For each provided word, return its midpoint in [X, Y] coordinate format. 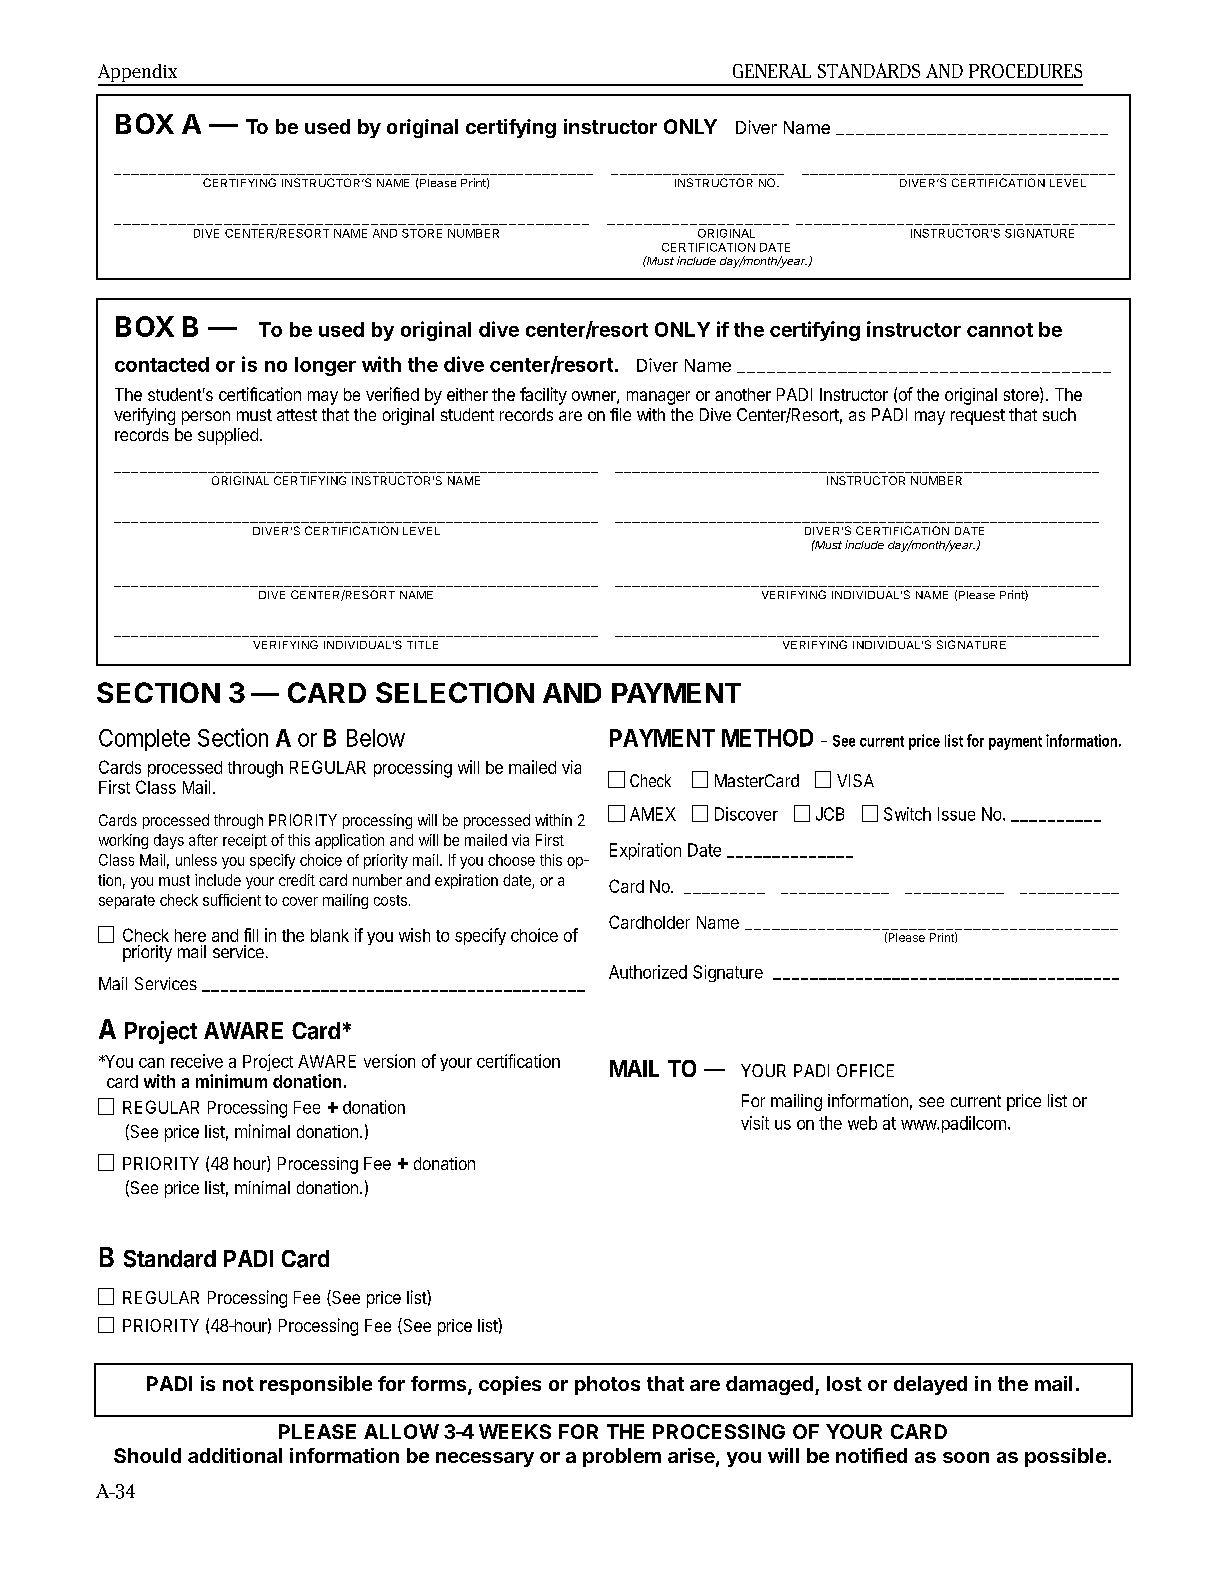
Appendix [139, 74]
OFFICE [865, 1070]
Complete [144, 740]
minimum [231, 1081]
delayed [930, 1385]
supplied [228, 436]
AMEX [653, 814]
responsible [316, 1385]
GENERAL [772, 71]
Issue [956, 814]
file [620, 414]
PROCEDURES [1025, 71]
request [978, 417]
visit [755, 1123]
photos [607, 1385]
